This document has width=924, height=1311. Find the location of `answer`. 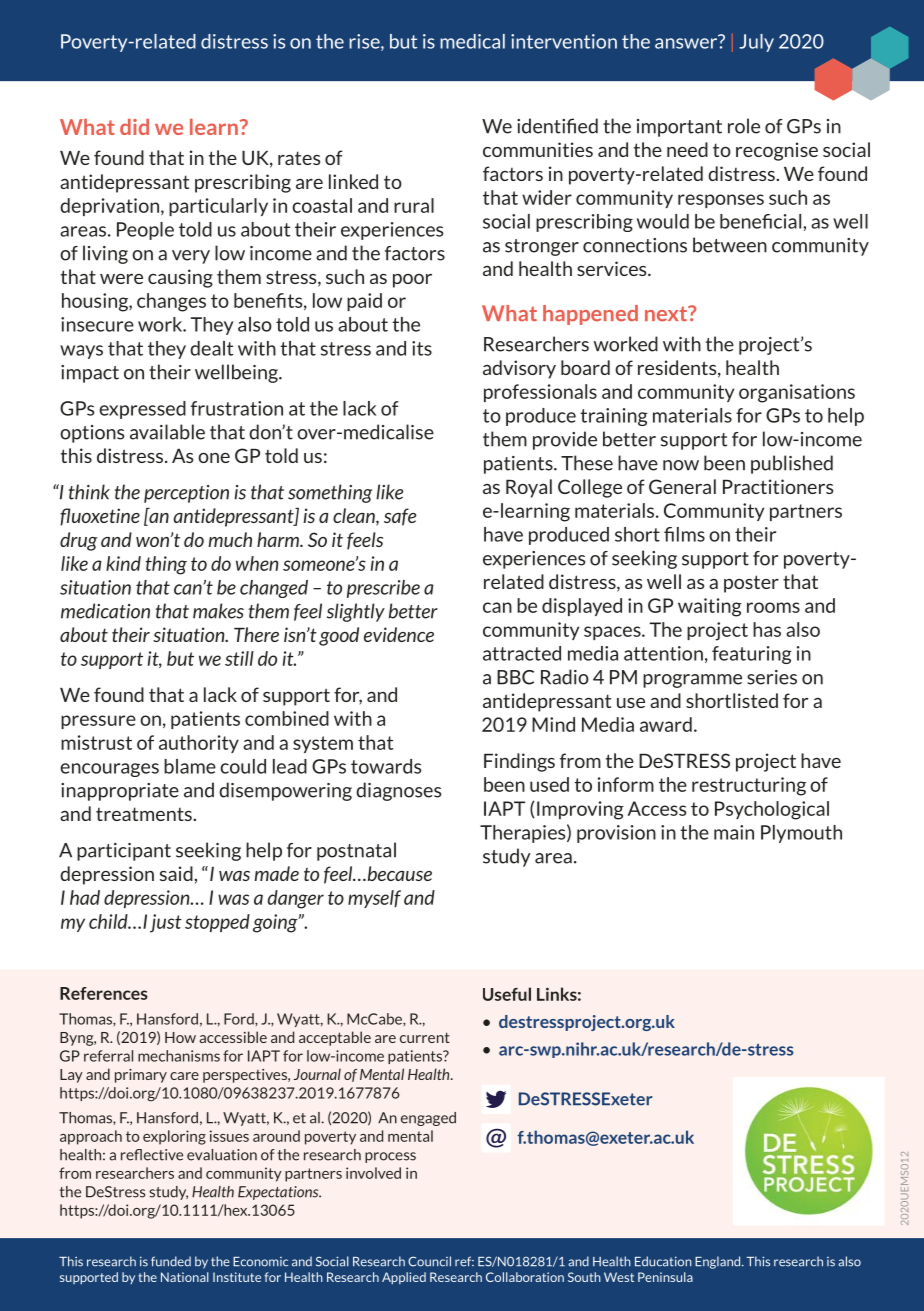

answer is located at coordinates (687, 42).
